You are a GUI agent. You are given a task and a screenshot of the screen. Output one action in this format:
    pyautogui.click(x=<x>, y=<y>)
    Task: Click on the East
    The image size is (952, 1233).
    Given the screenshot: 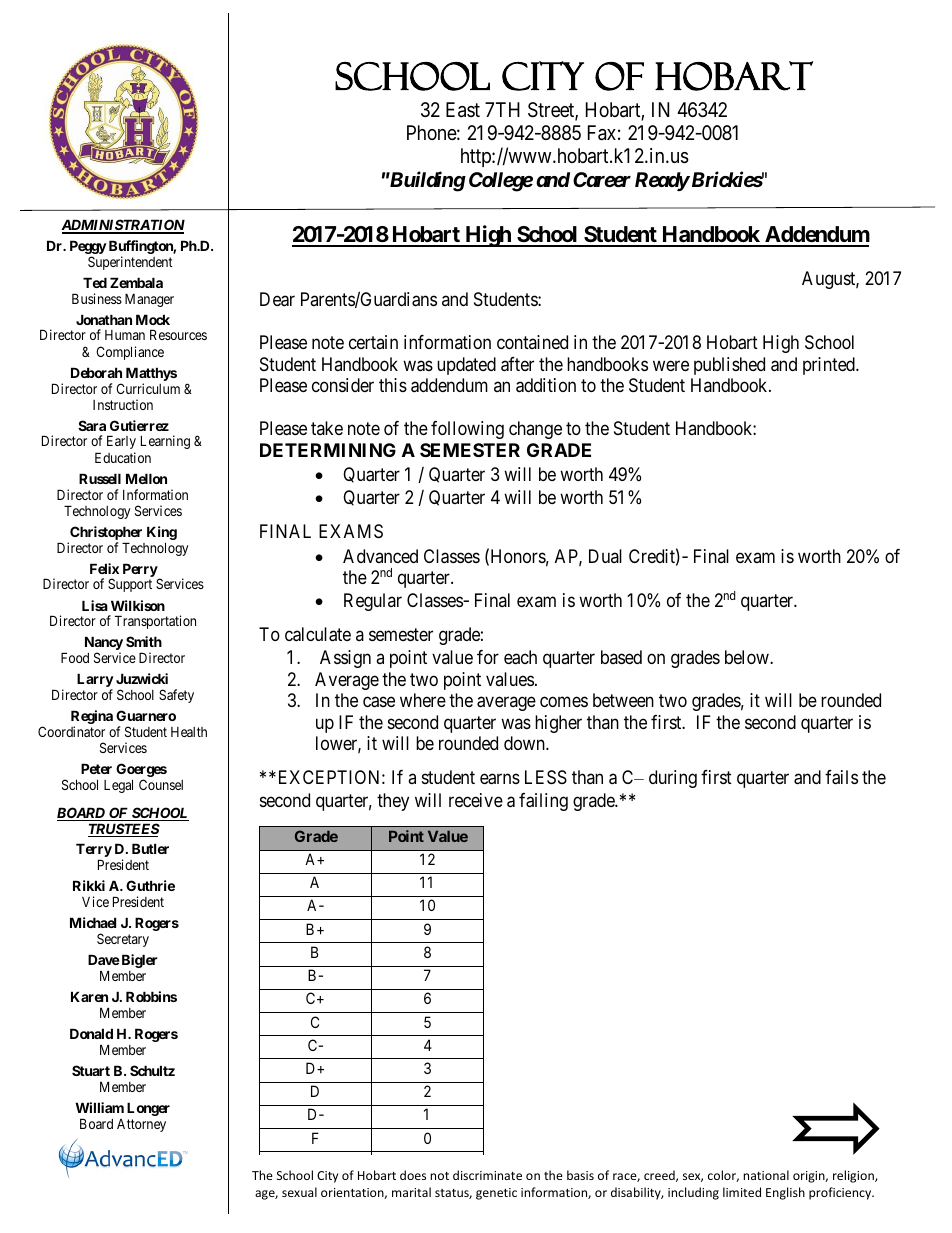 What is the action you would take?
    pyautogui.click(x=463, y=110)
